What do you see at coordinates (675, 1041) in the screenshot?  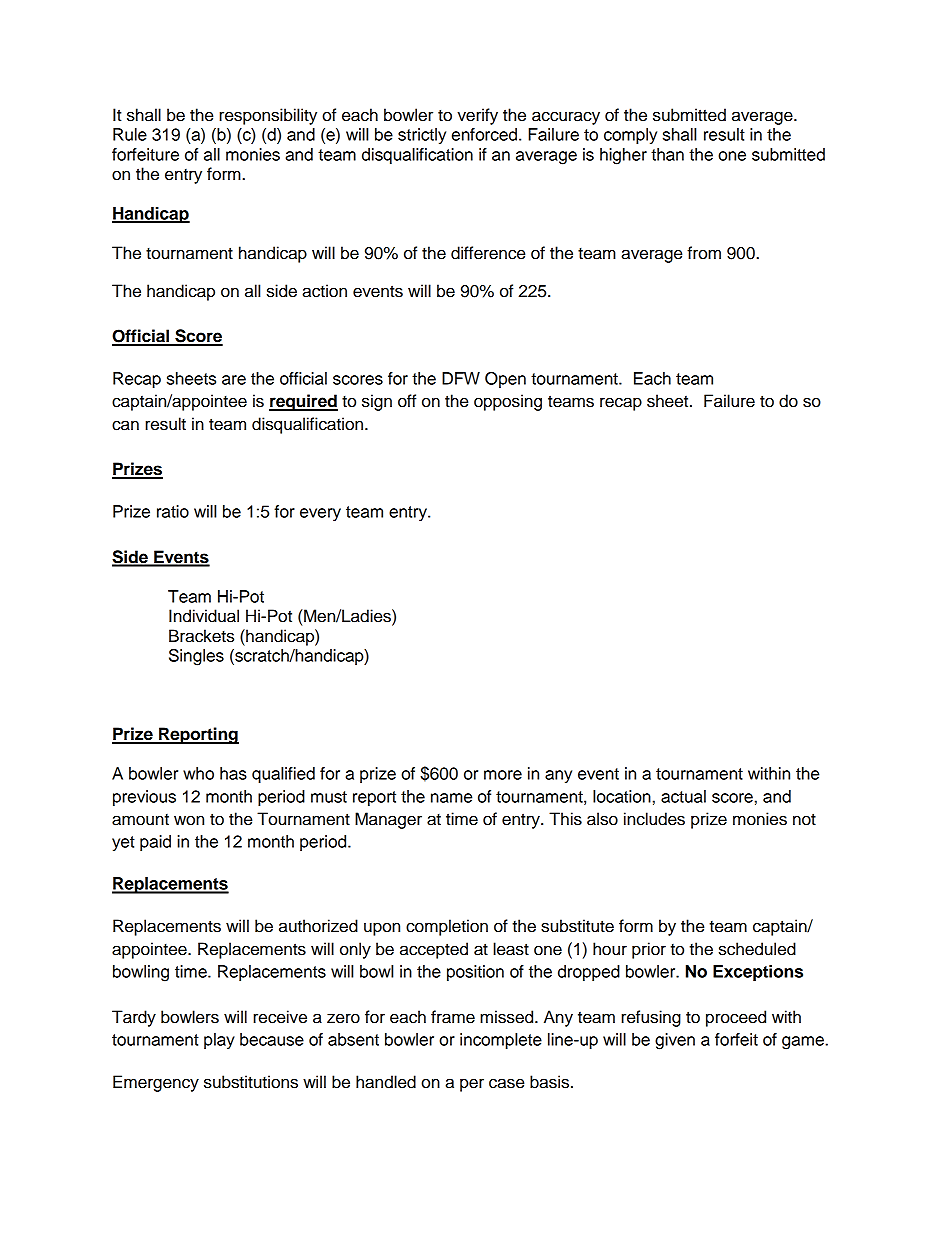 I see `given` at bounding box center [675, 1041].
